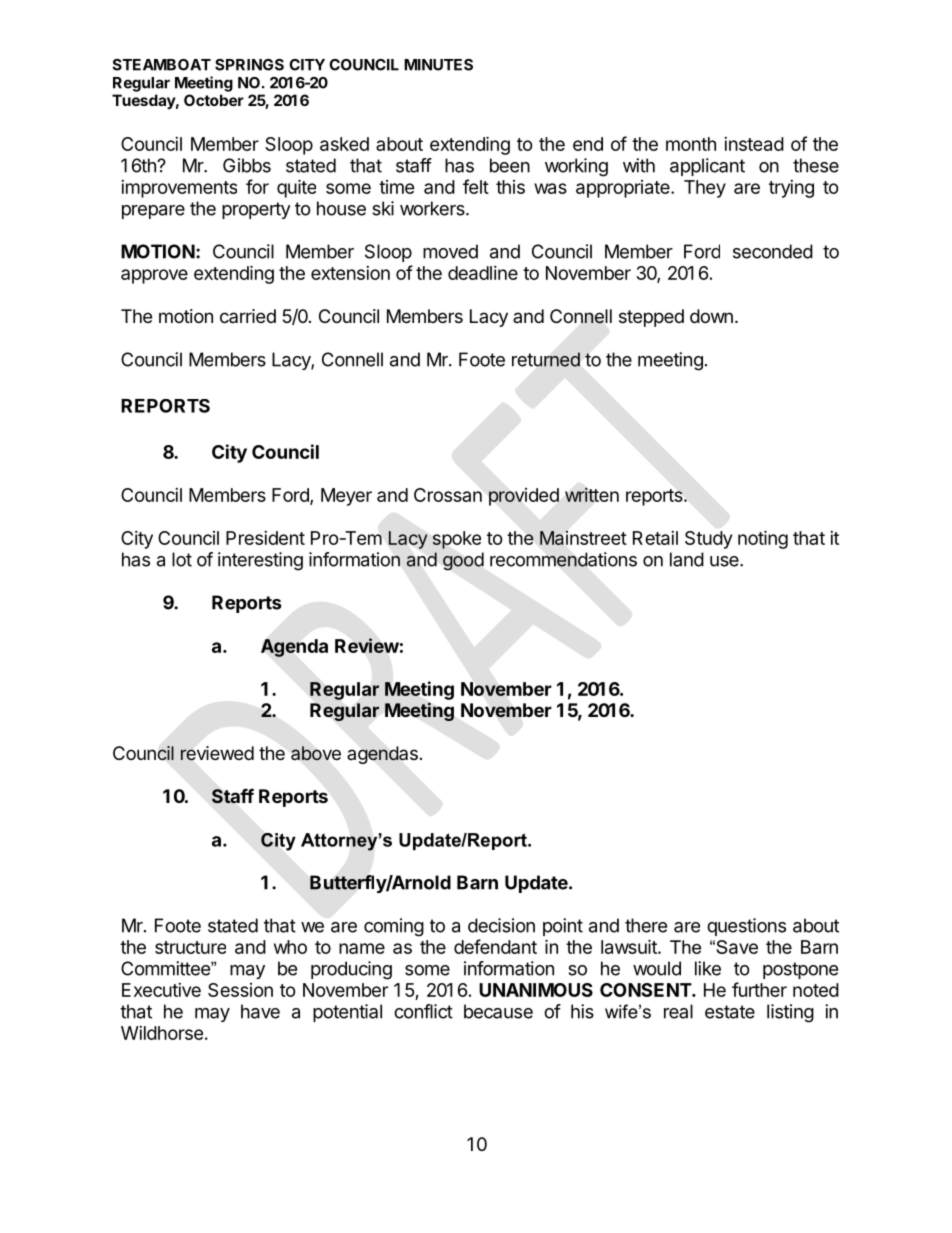  I want to click on questions, so click(746, 927).
